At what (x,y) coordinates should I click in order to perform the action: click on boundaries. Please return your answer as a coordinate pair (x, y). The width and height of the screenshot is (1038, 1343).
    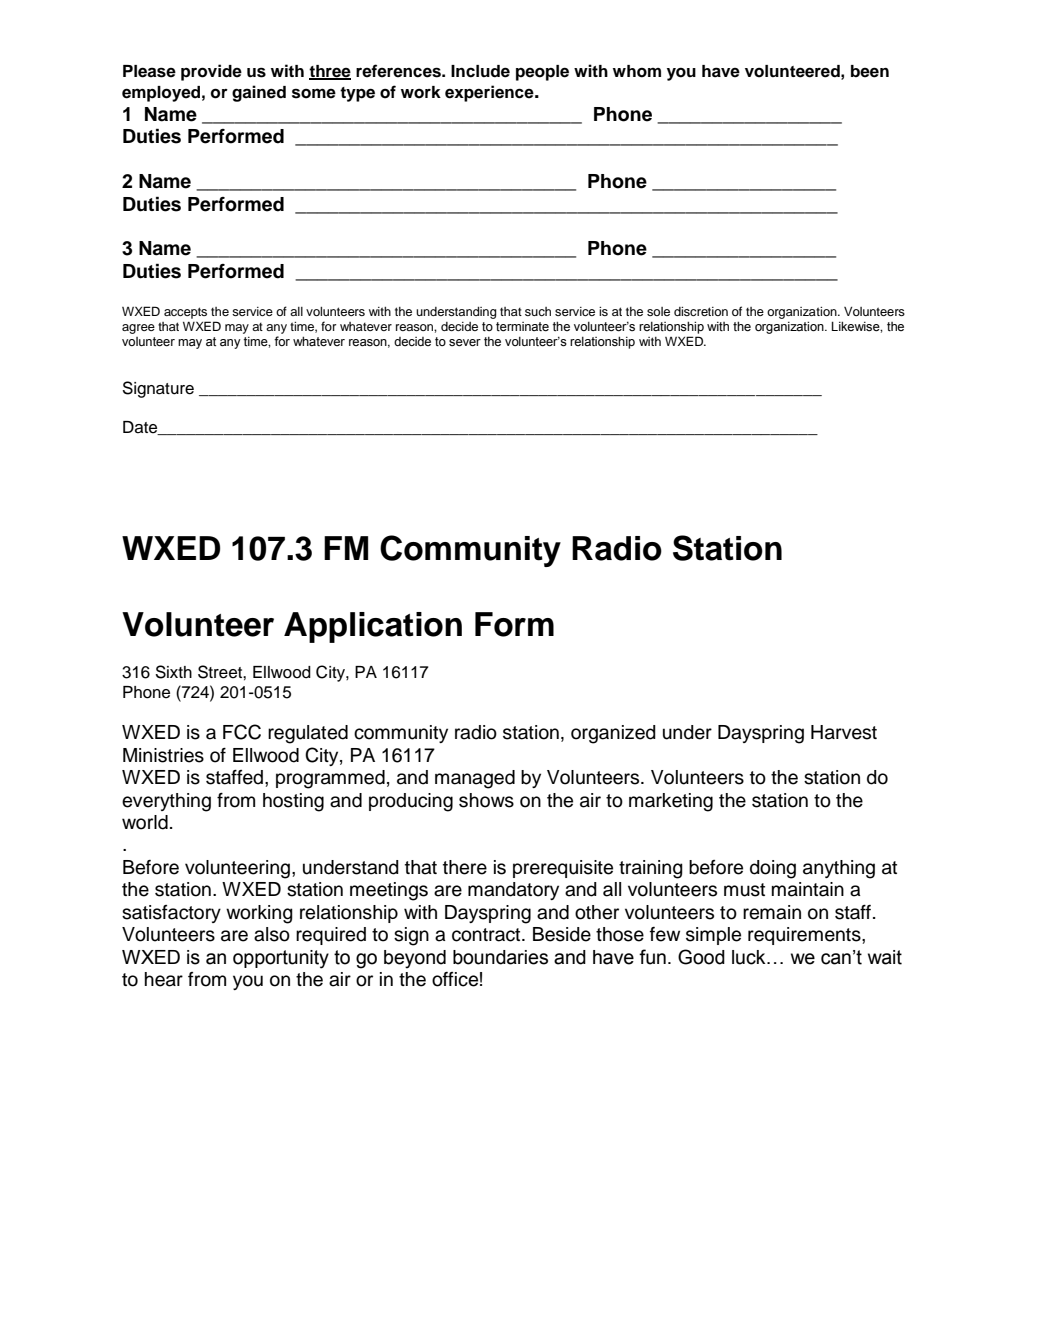
    Looking at the image, I should click on (500, 957).
